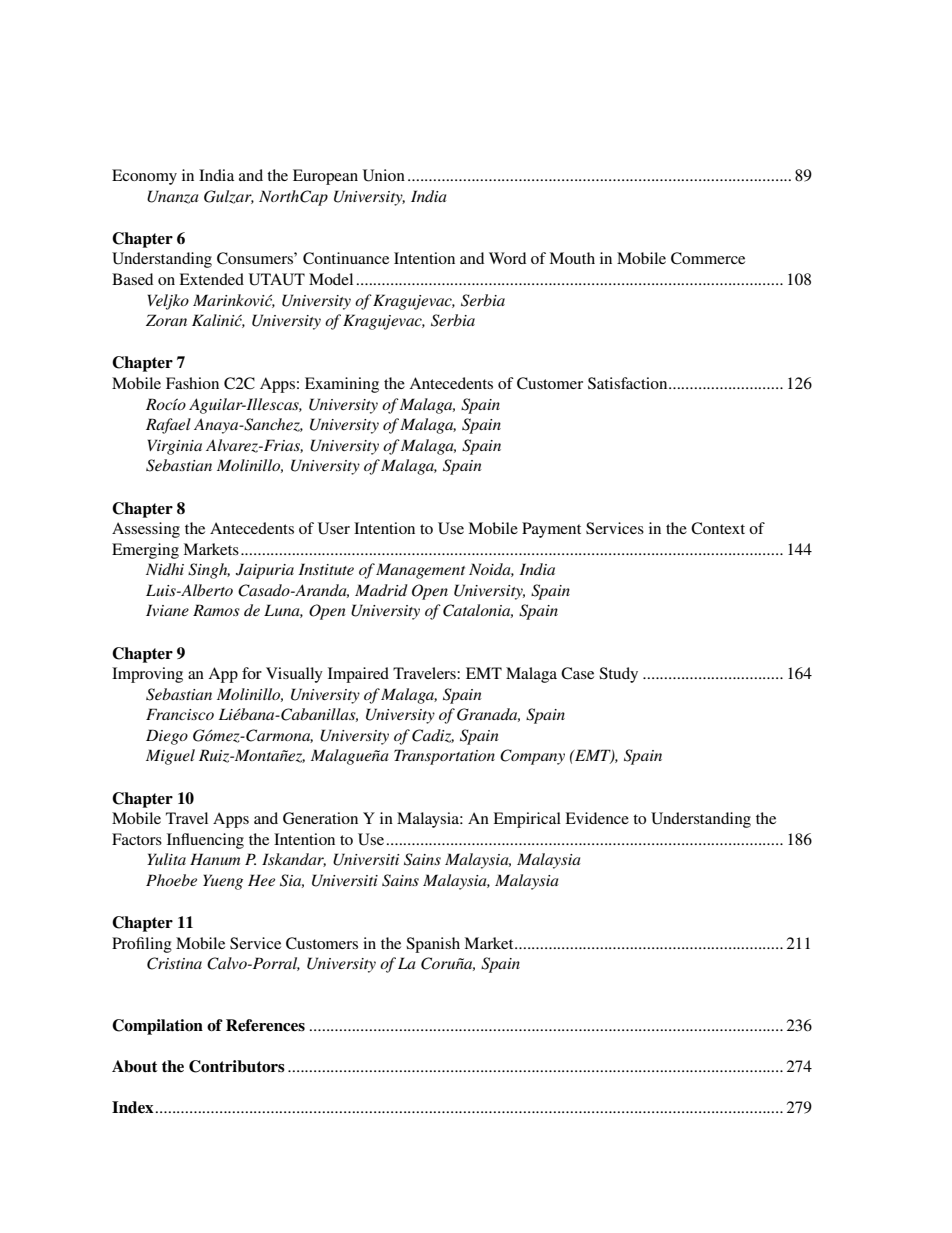  Describe the element at coordinates (708, 258) in the screenshot. I see `Commerce` at that location.
